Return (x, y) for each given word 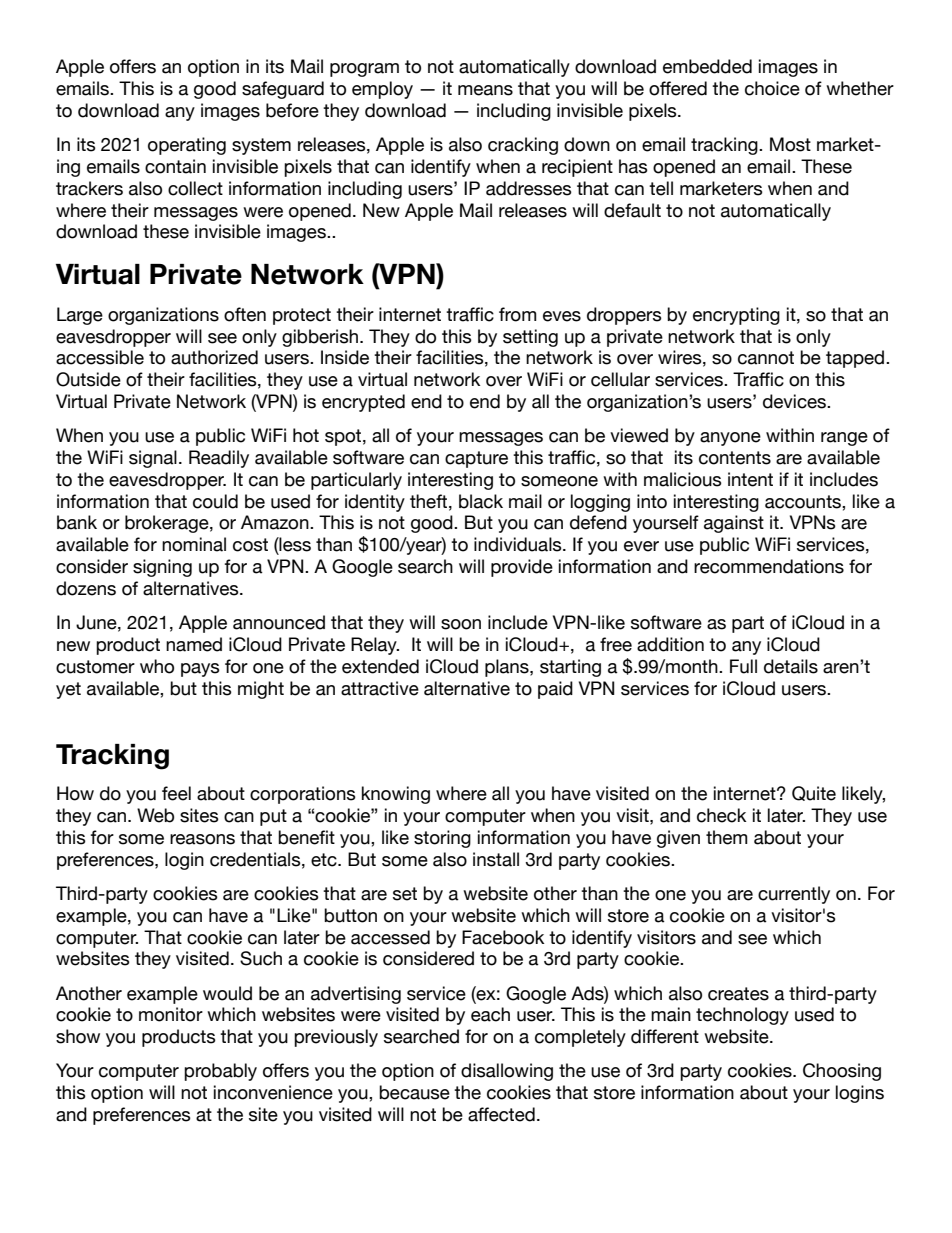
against (734, 524)
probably (220, 1072)
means (485, 90)
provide (522, 568)
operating (187, 146)
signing (162, 568)
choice (772, 88)
